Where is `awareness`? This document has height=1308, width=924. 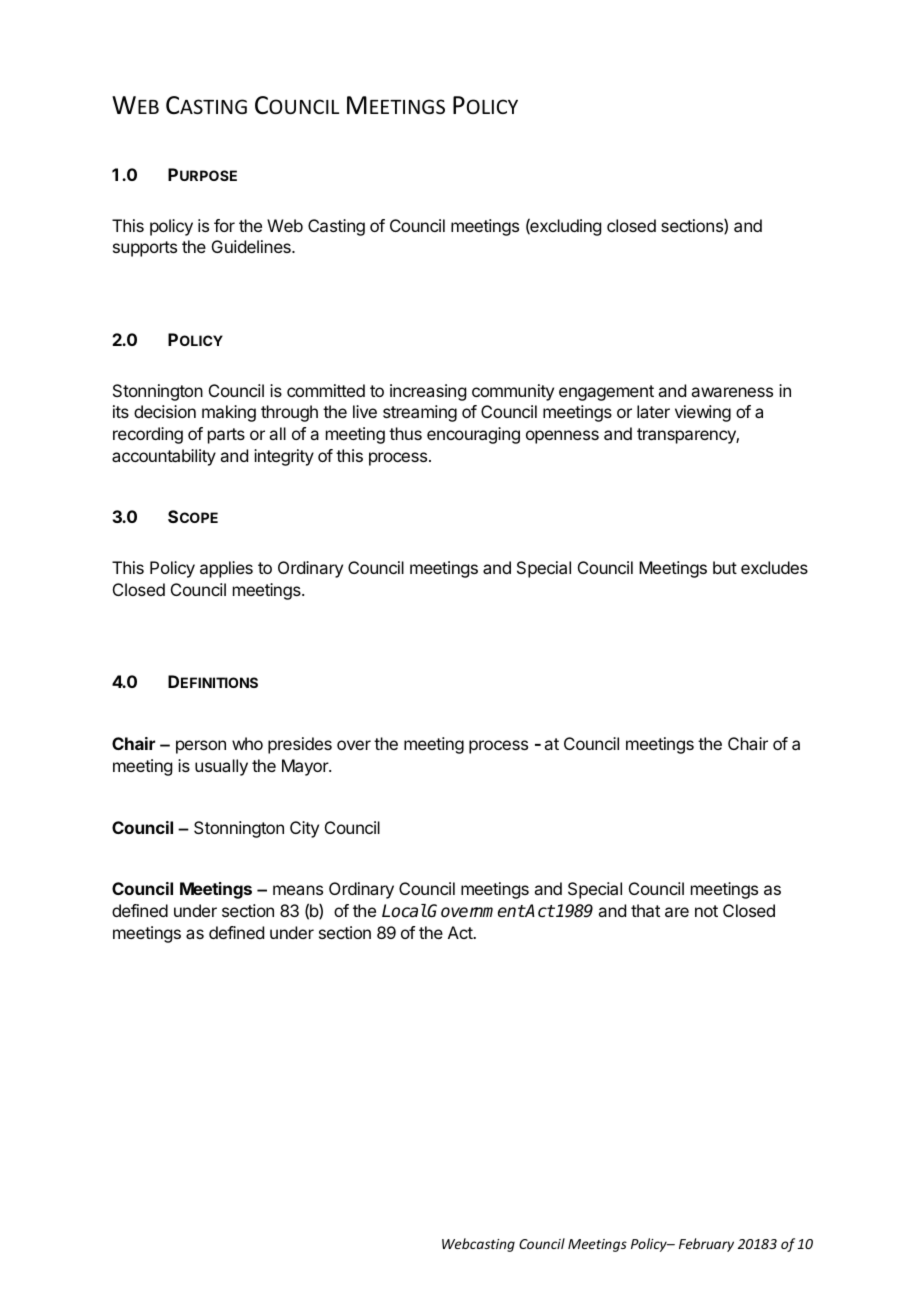 awareness is located at coordinates (732, 392).
